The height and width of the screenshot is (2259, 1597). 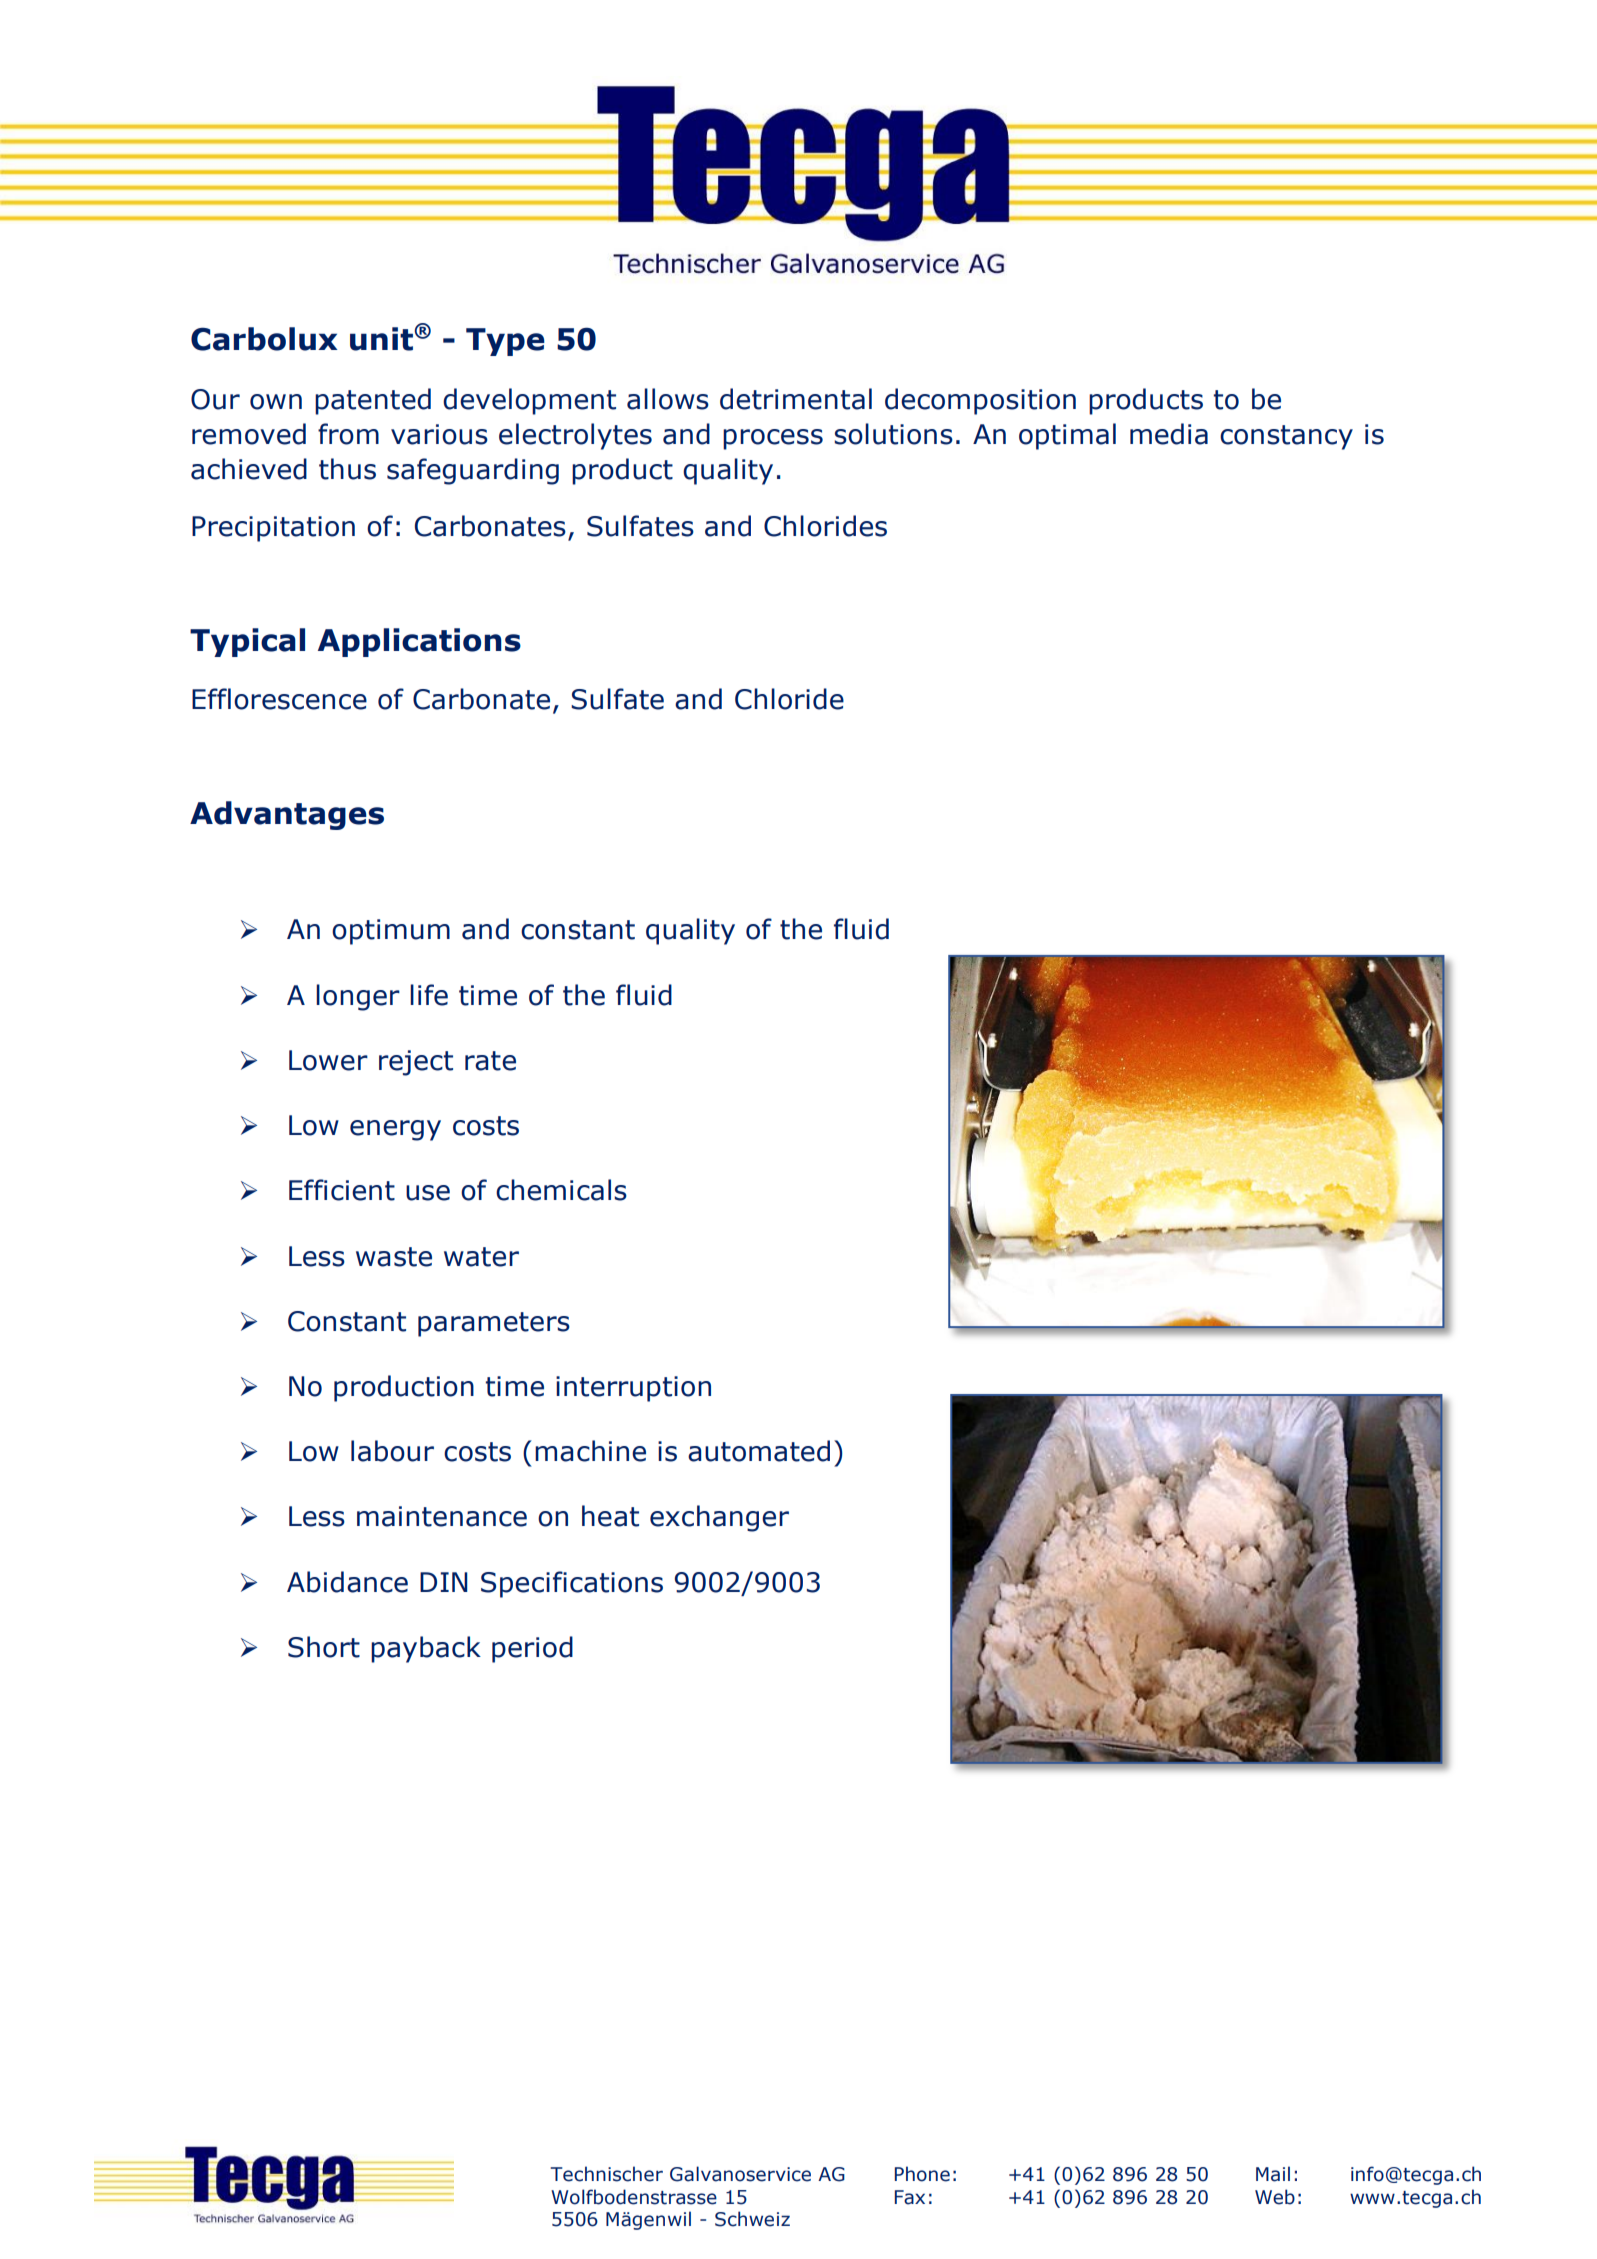 What do you see at coordinates (373, 401) in the screenshot?
I see `patented` at bounding box center [373, 401].
